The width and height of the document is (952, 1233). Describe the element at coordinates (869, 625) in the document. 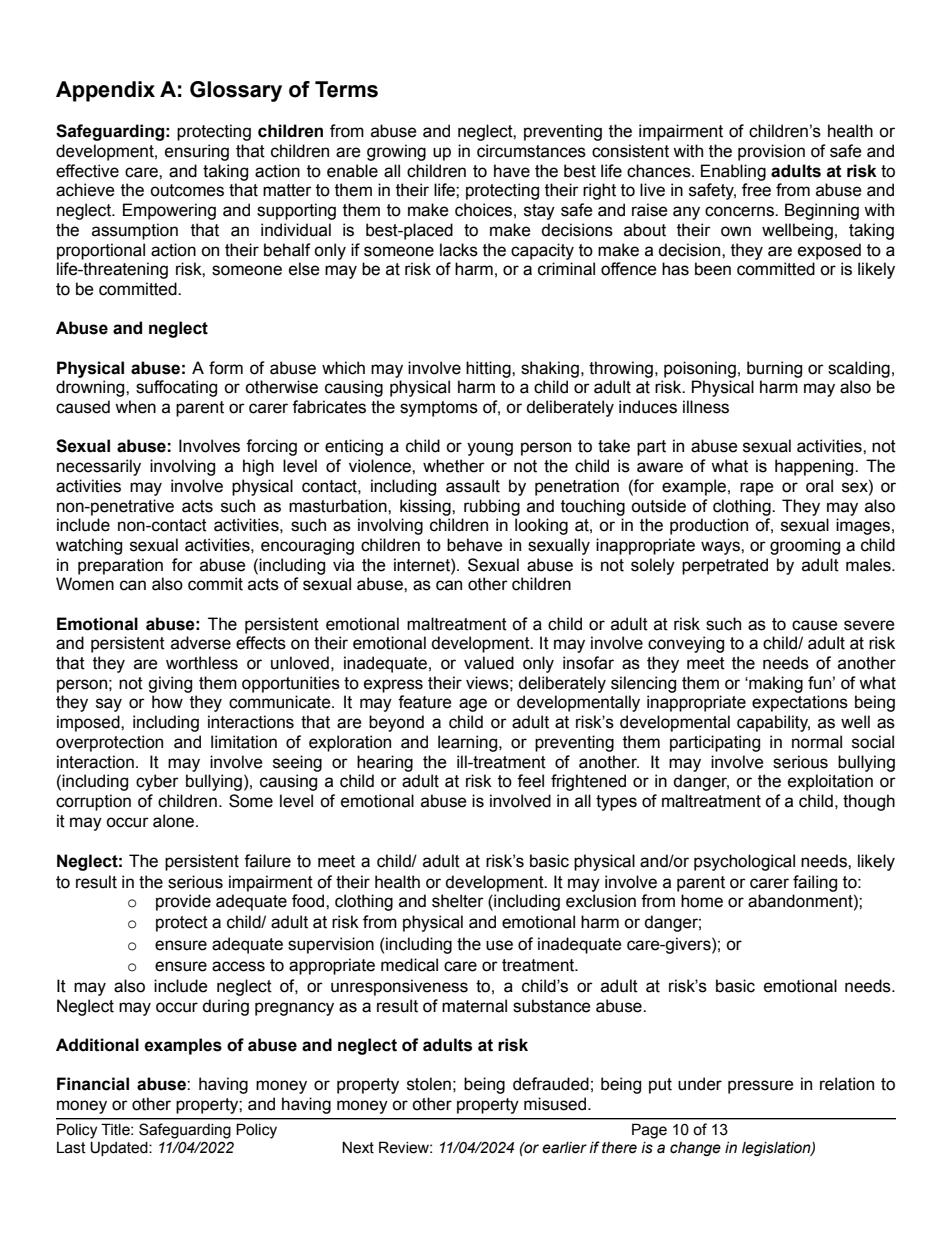

I see `severe` at that location.
